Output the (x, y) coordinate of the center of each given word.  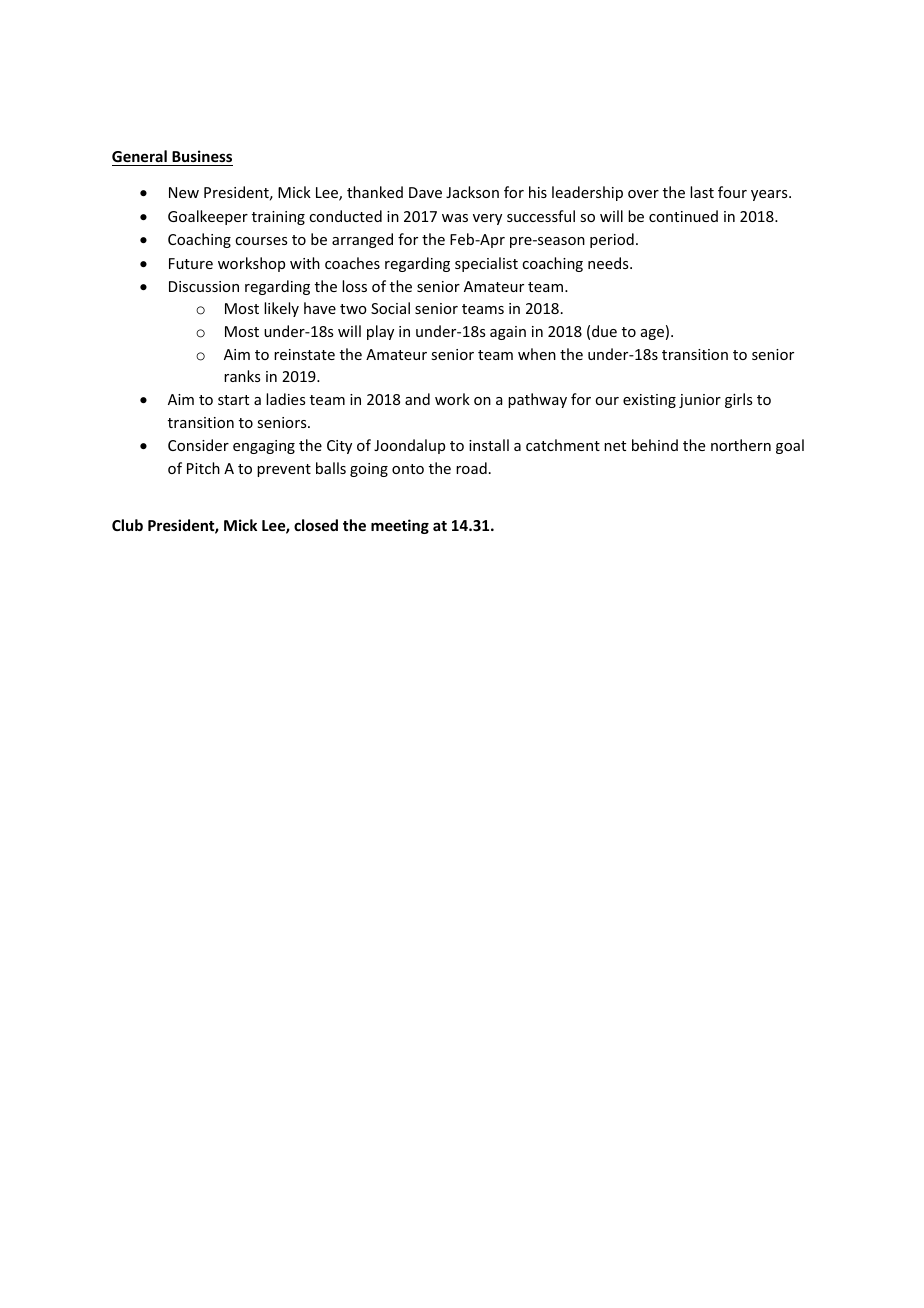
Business (202, 156)
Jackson (472, 192)
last (702, 192)
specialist (486, 264)
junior (700, 401)
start (233, 400)
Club (127, 525)
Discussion (204, 286)
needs (609, 263)
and (417, 399)
